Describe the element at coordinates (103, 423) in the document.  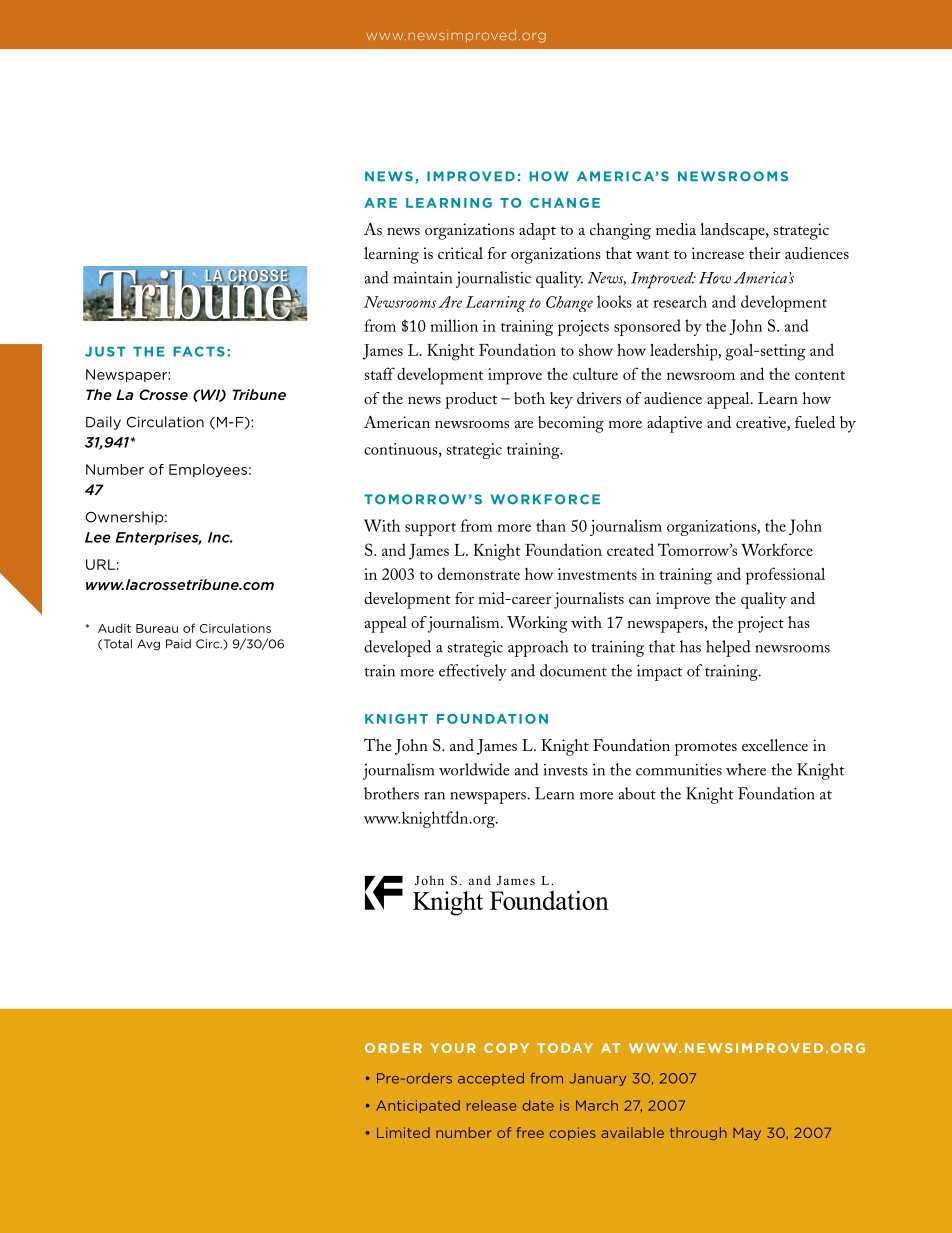
I see `Daily` at that location.
